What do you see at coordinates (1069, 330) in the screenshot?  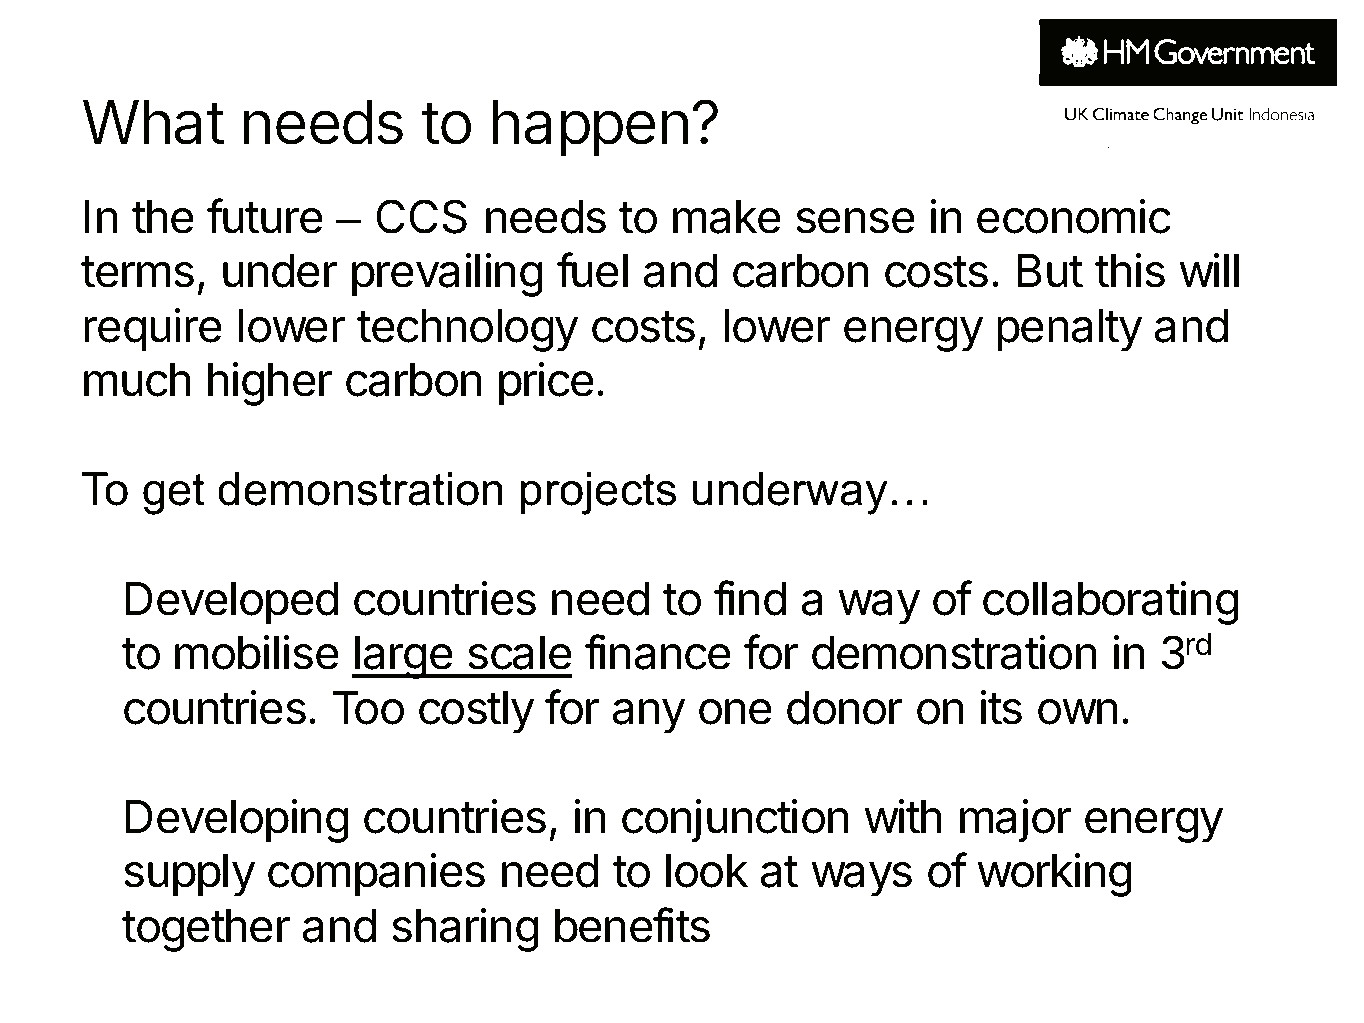 I see `penalty` at bounding box center [1069, 330].
